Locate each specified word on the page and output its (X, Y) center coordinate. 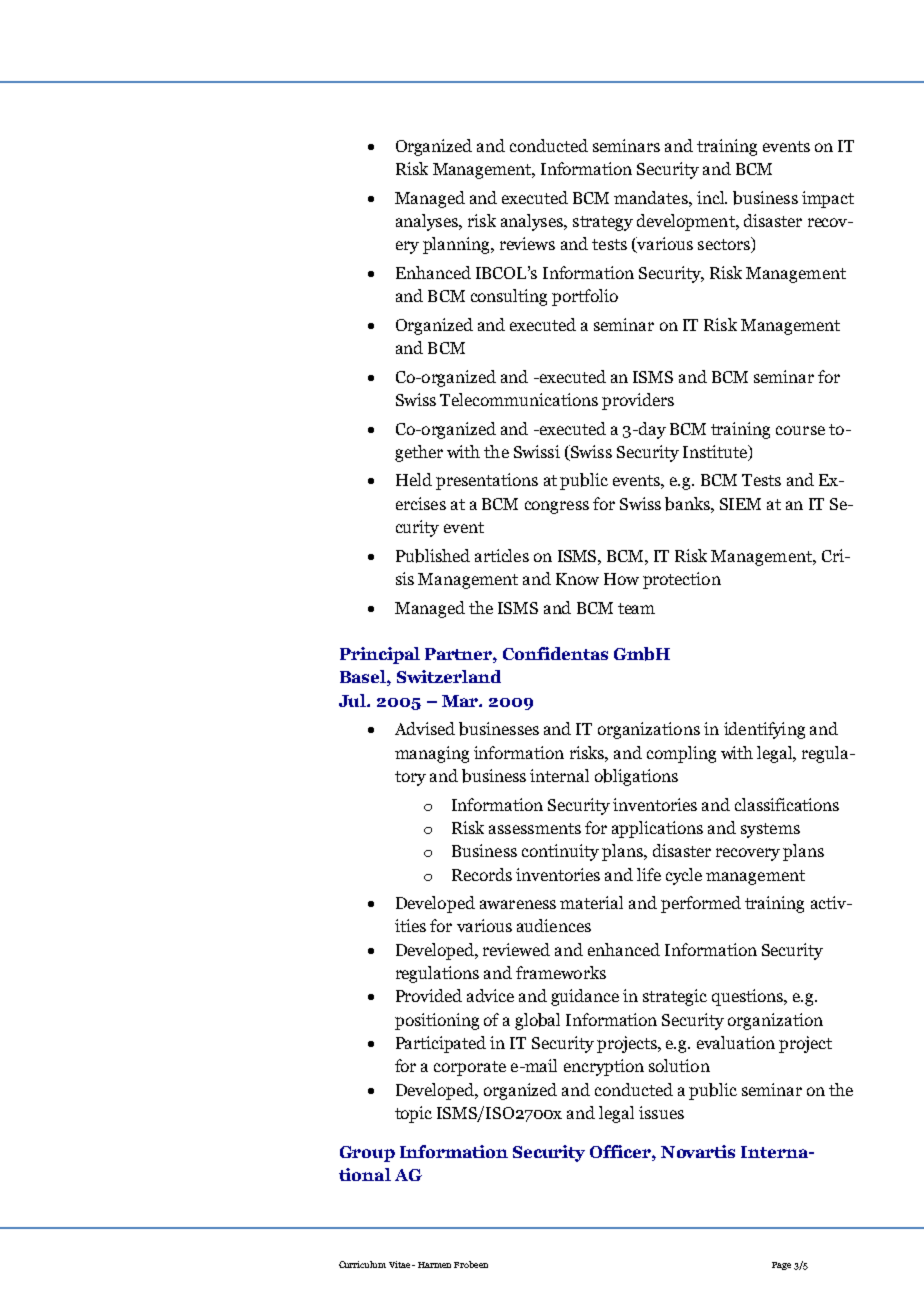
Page (781, 1266)
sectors (725, 245)
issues (661, 1112)
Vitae (399, 1264)
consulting (509, 297)
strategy (603, 223)
